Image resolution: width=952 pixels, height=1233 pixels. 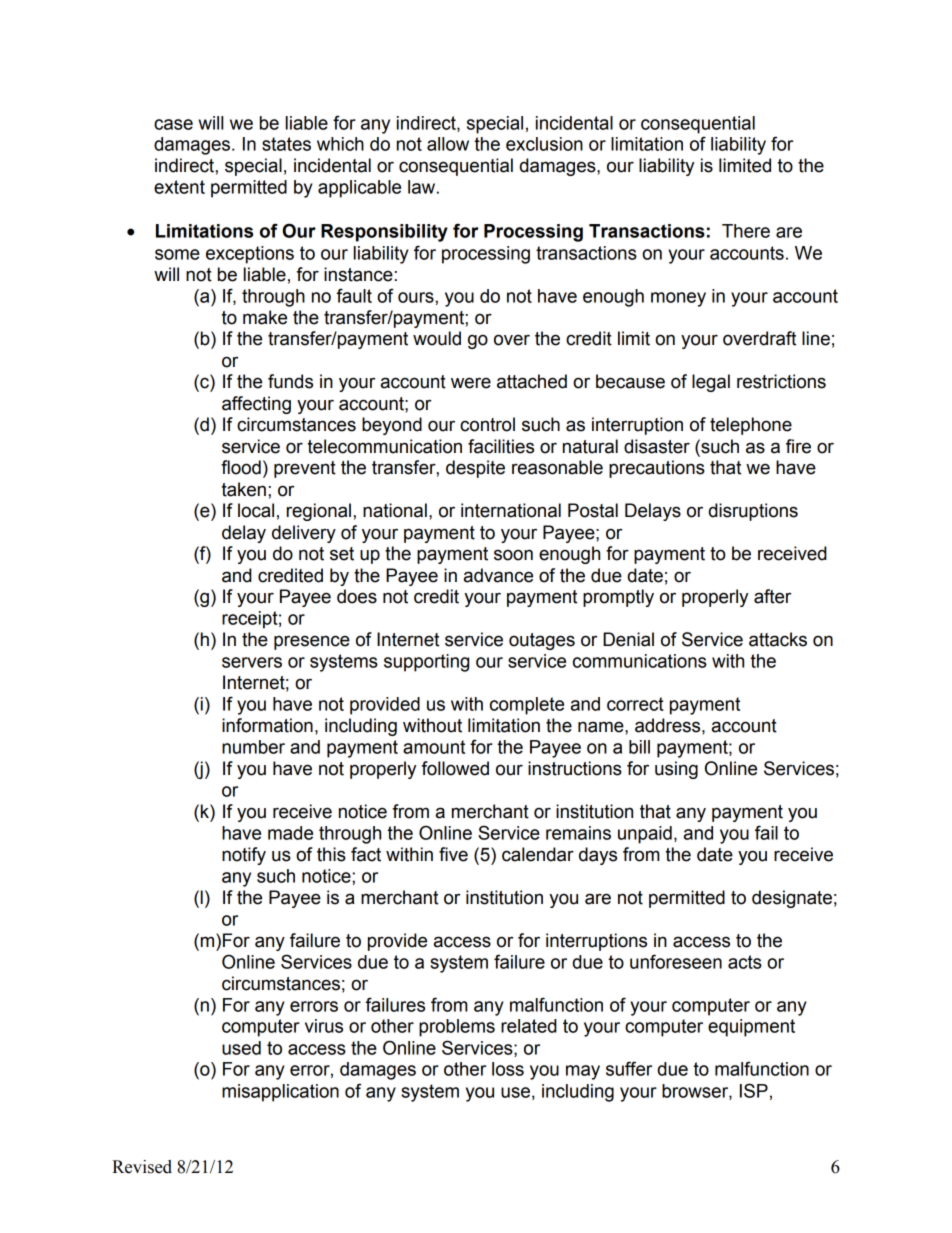 What do you see at coordinates (754, 1090) in the screenshot?
I see `ISP` at bounding box center [754, 1090].
